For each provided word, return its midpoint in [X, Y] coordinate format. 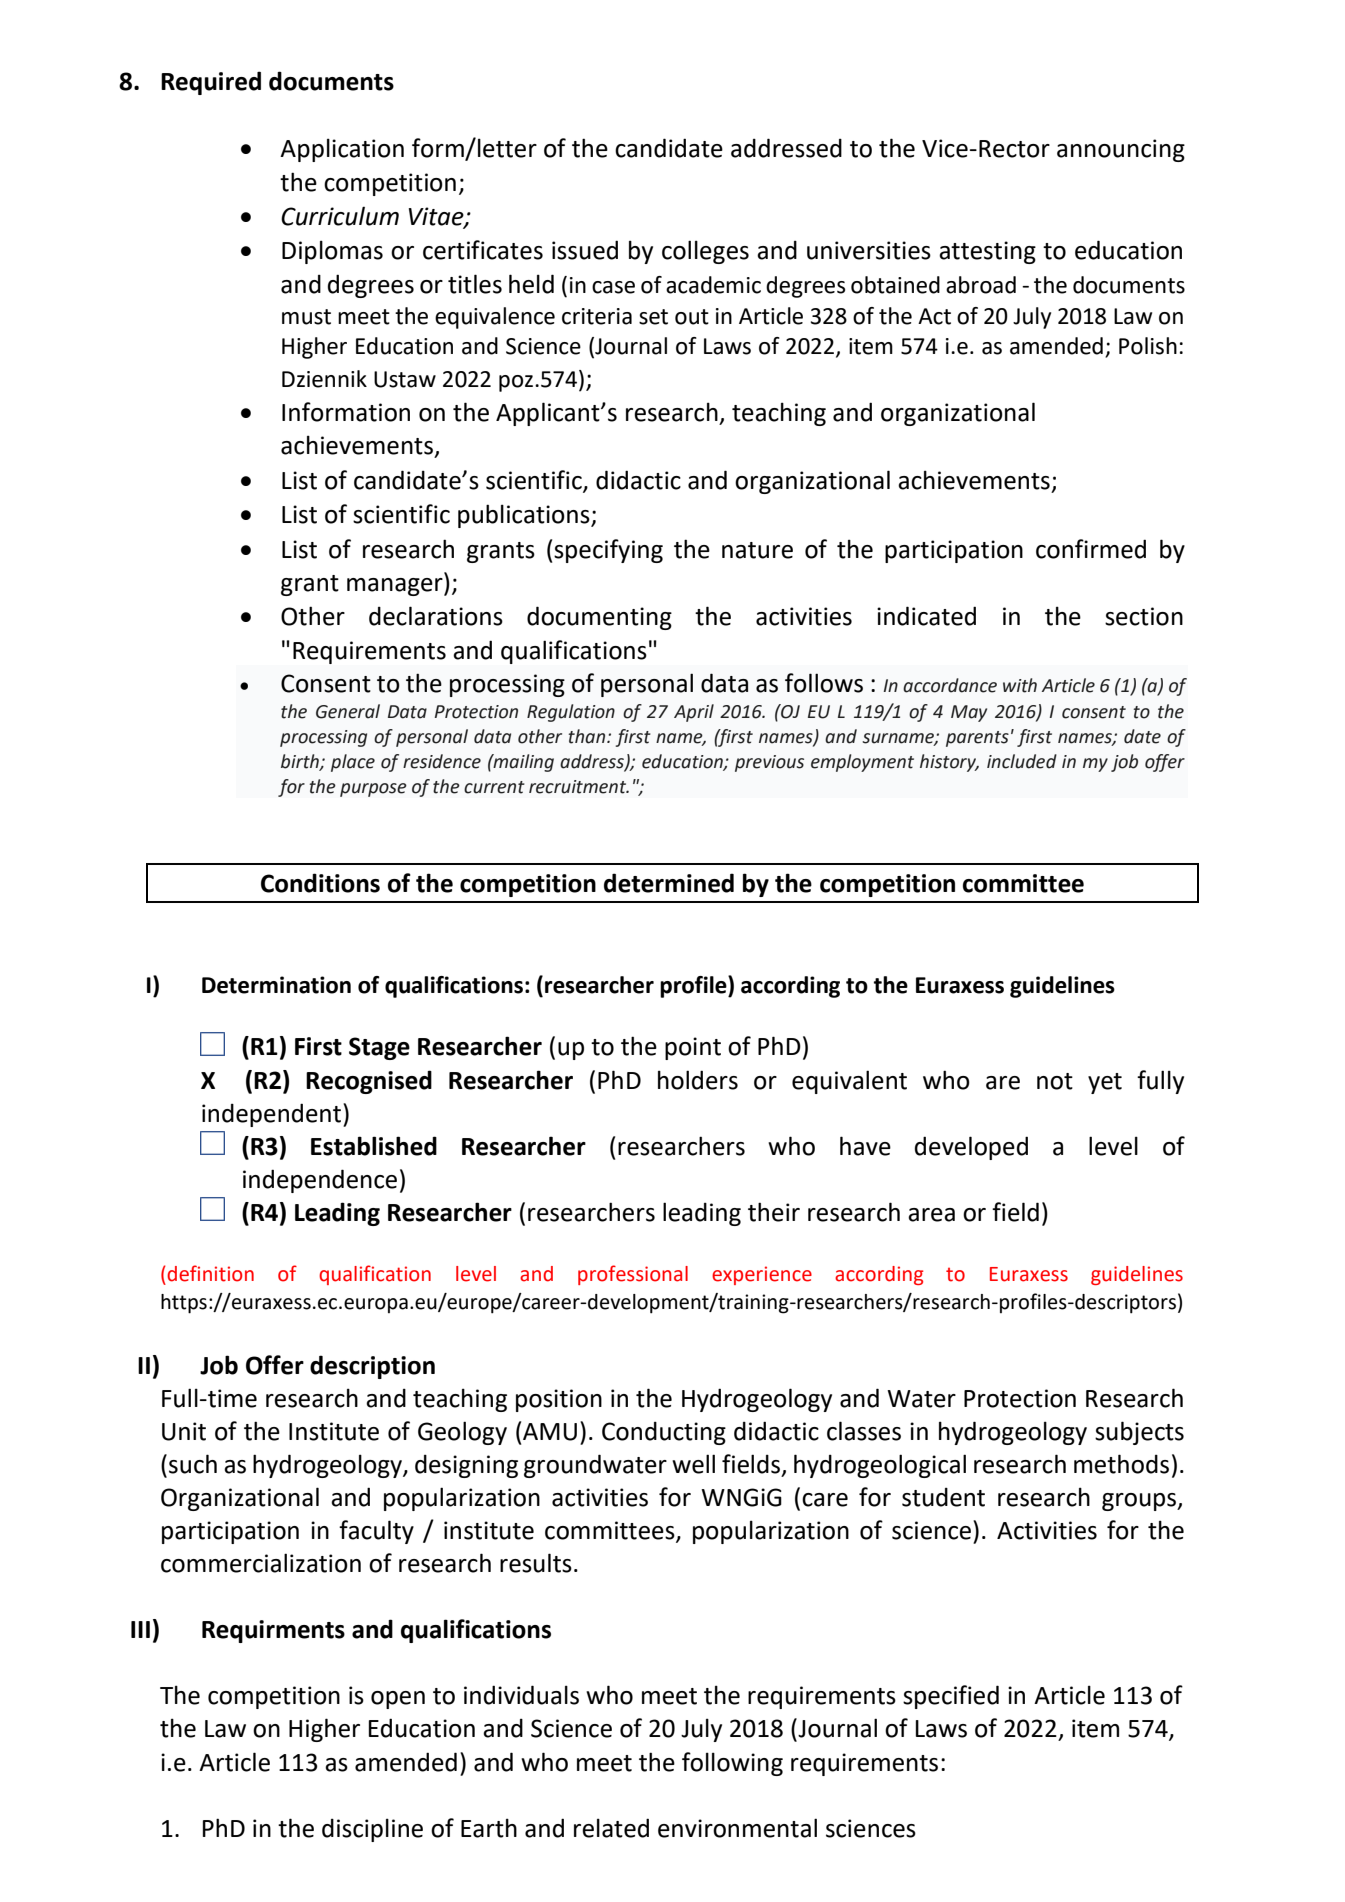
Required [211, 83]
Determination [276, 985]
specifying [608, 551]
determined [669, 883]
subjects [1139, 1433]
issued [585, 250]
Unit [184, 1431]
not [1055, 1081]
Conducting [664, 1433]
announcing [1121, 150]
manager [396, 587]
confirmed [1091, 549]
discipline [372, 1830]
